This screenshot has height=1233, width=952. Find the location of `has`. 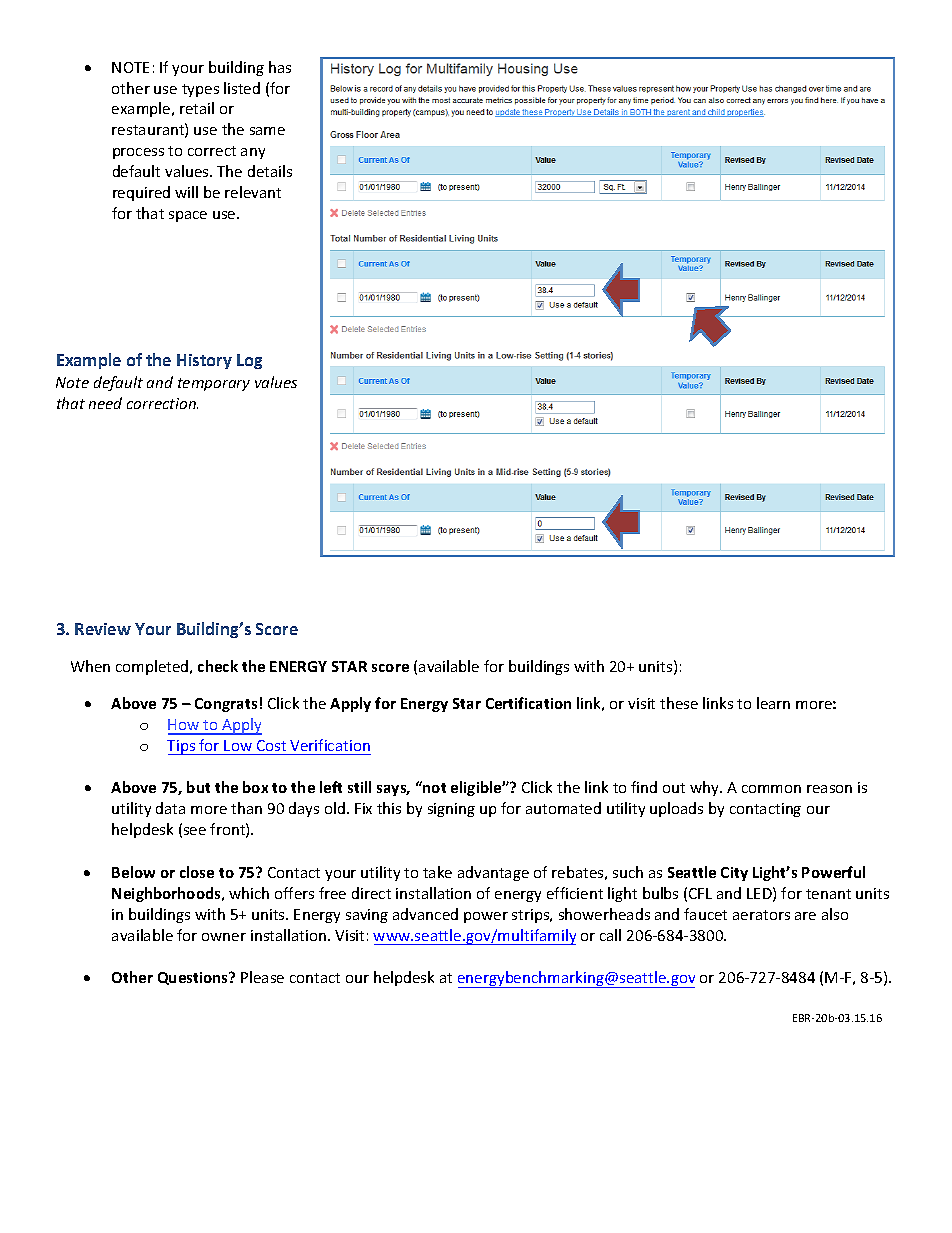

has is located at coordinates (280, 67).
